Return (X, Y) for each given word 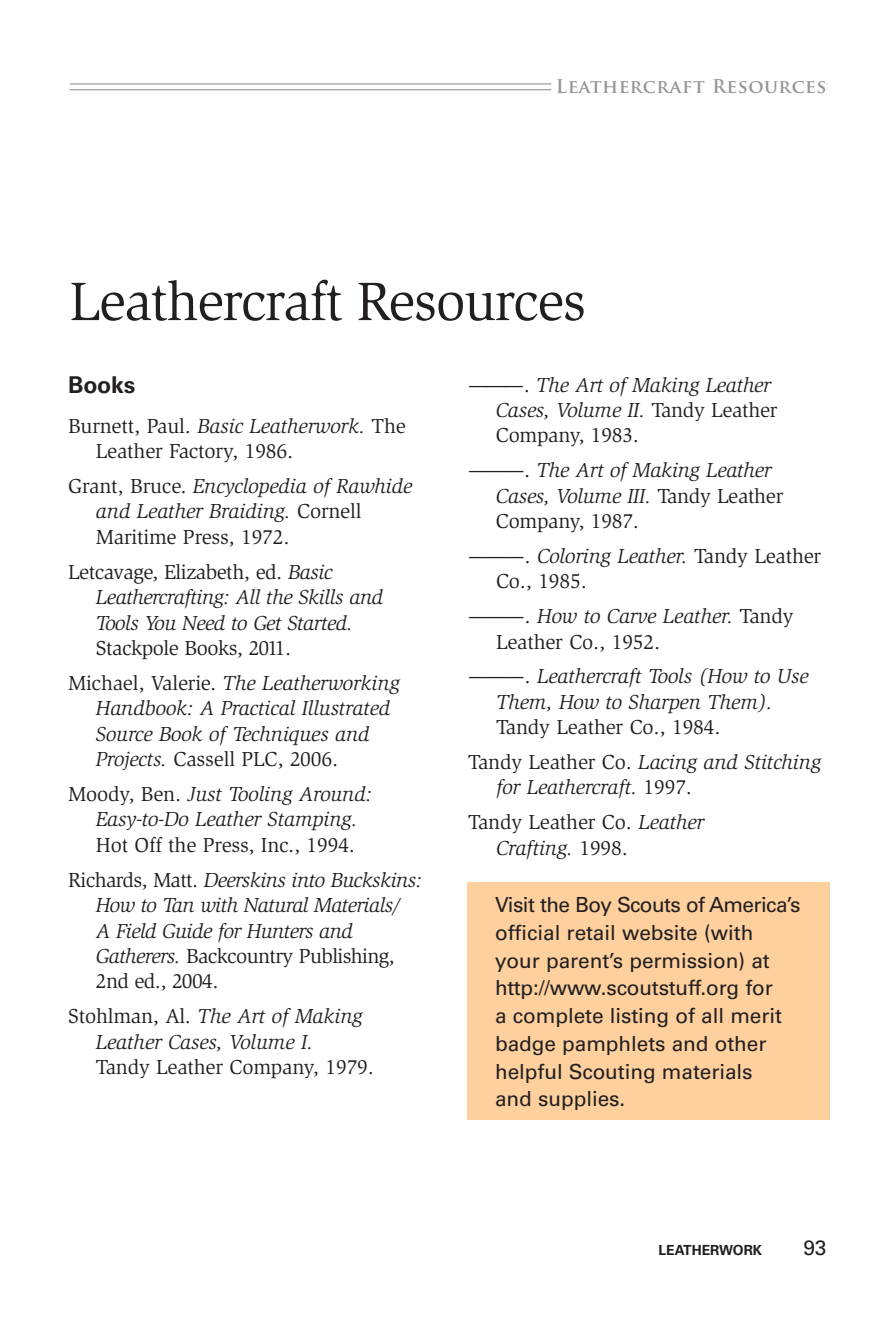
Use (793, 676)
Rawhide (374, 486)
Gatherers (136, 956)
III (638, 496)
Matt (174, 880)
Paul (167, 426)
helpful (529, 1073)
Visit (515, 904)
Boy (594, 906)
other (740, 1044)
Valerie (182, 683)
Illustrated (345, 708)
